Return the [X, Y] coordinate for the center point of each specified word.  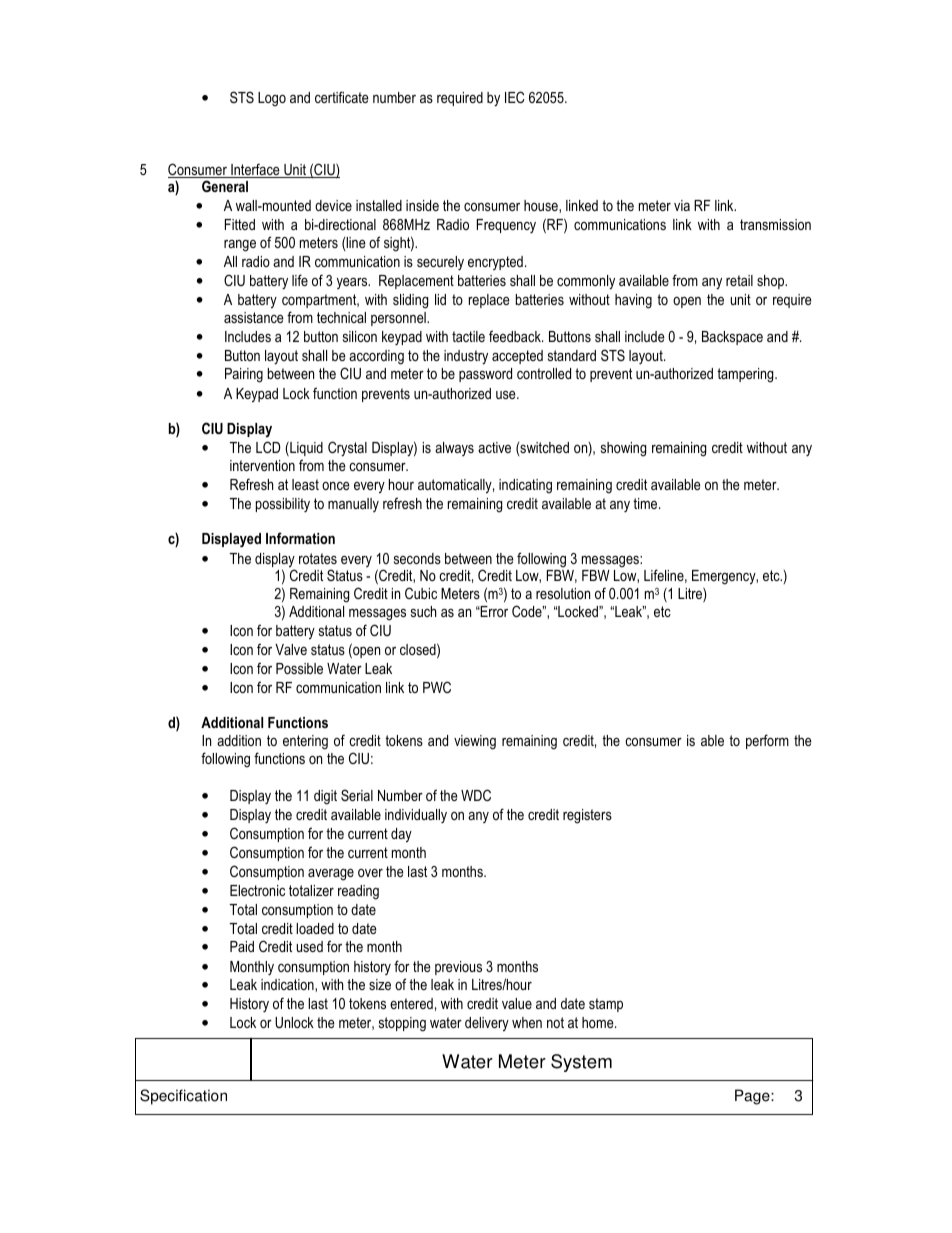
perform [767, 741]
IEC [515, 97]
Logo [272, 99]
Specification [183, 1097]
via [682, 205]
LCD [268, 447]
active [494, 447]
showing [623, 449]
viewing [475, 742]
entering [305, 742]
